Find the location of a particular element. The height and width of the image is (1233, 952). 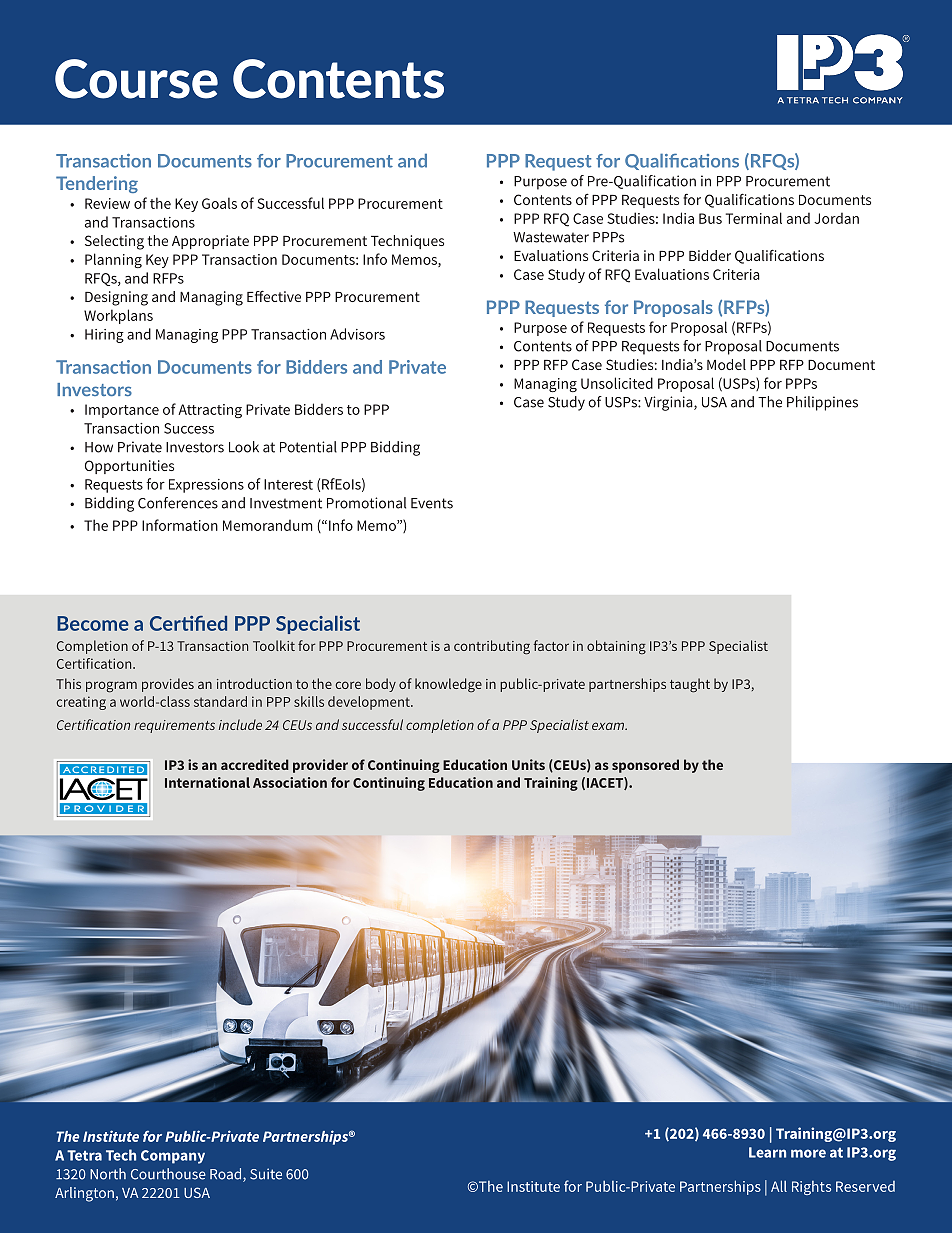

Units is located at coordinates (528, 764).
